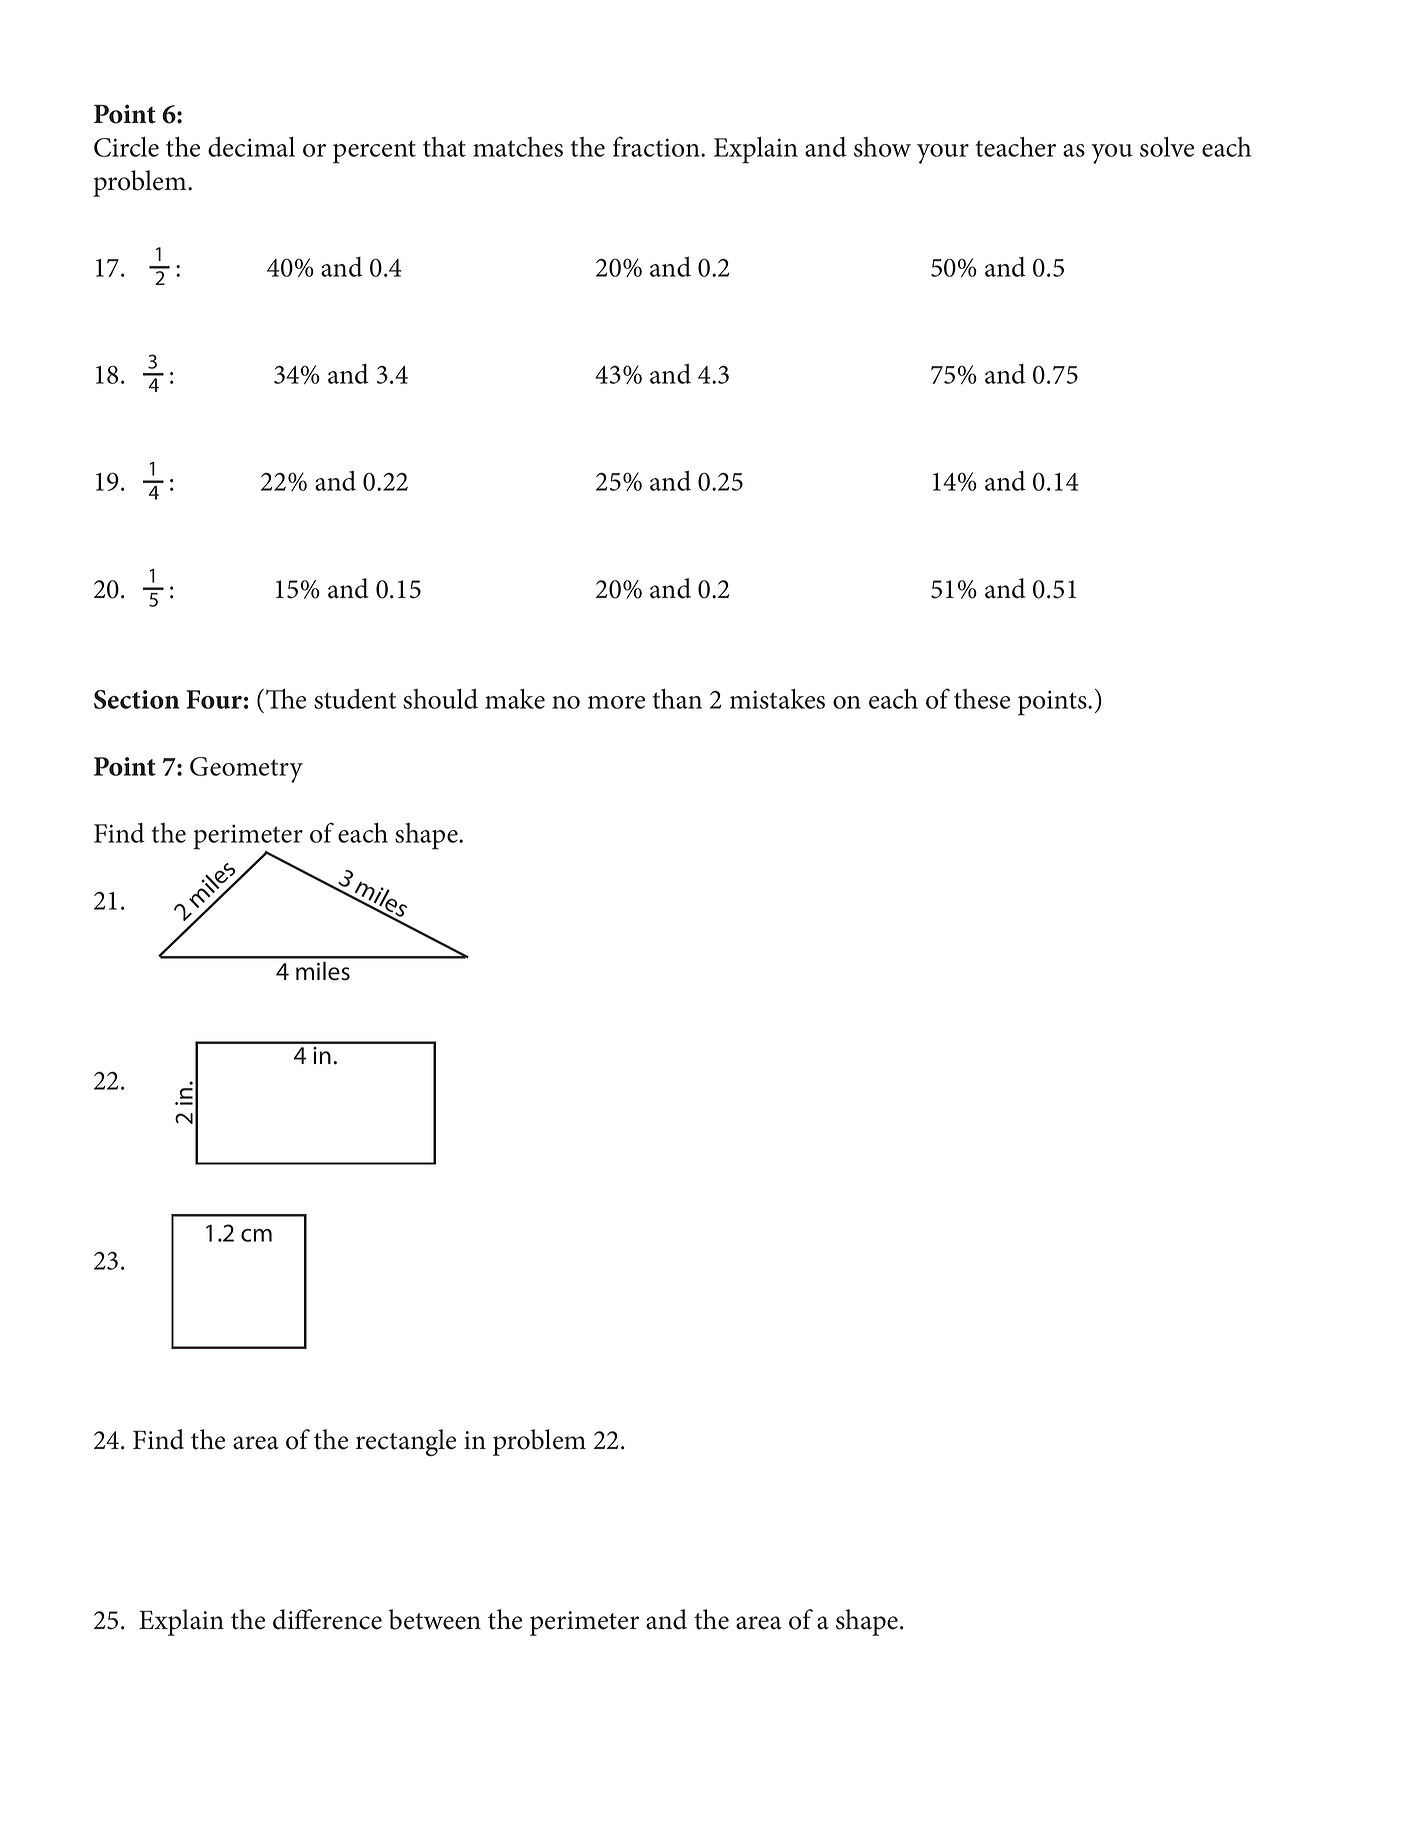 This image has width=1423, height=1841. What do you see at coordinates (251, 147) in the image?
I see `decimal` at bounding box center [251, 147].
